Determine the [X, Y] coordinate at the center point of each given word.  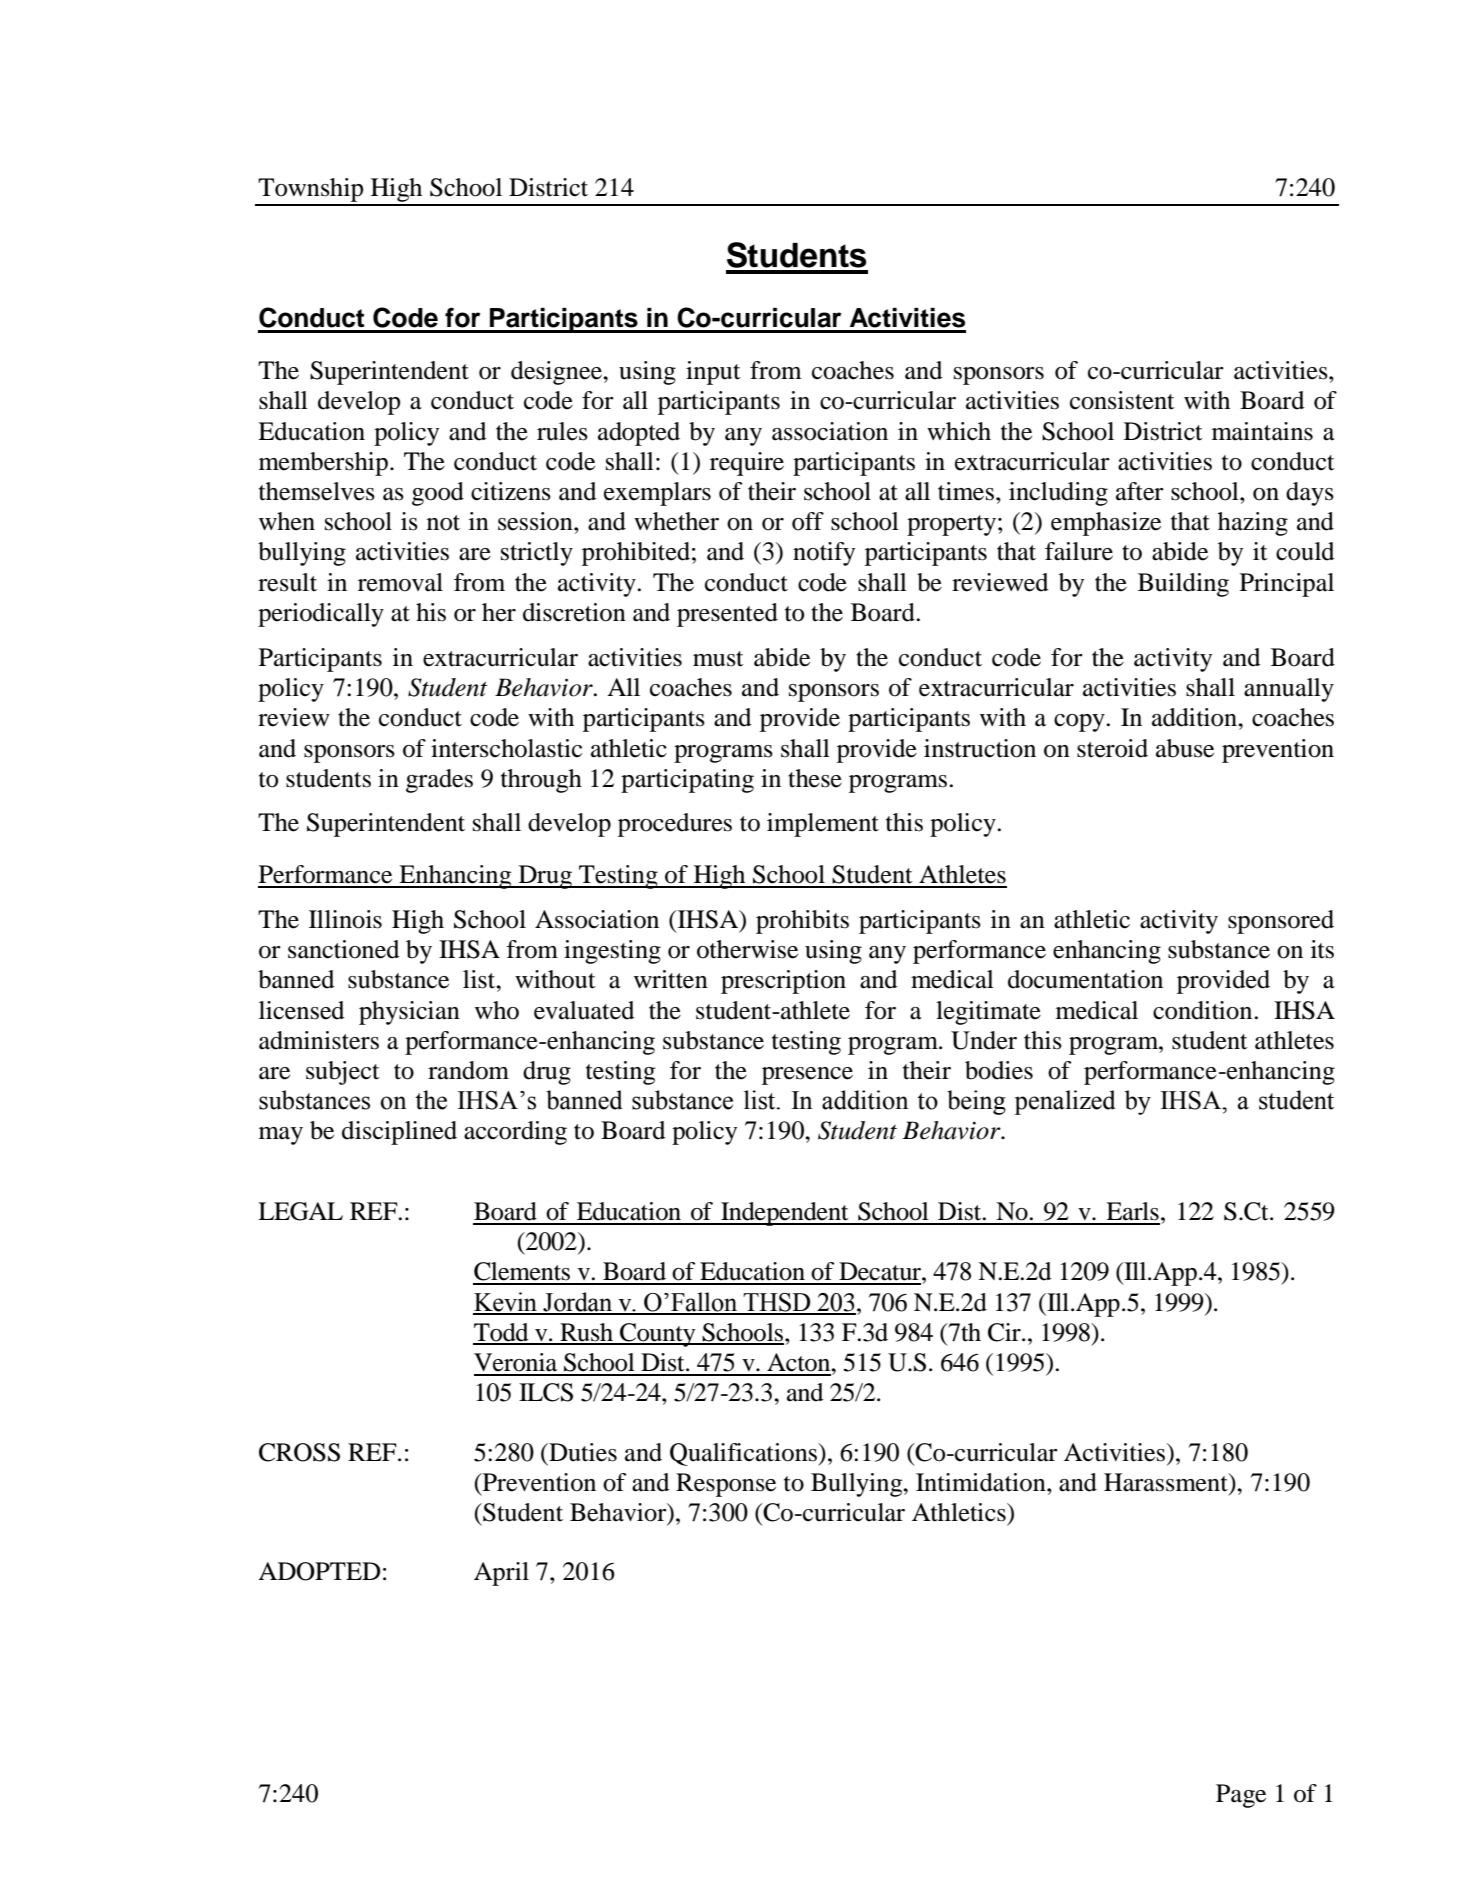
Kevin [506, 1303]
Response [726, 1485]
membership [323, 464]
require [747, 464]
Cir [1005, 1332]
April [501, 1574]
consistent [1122, 400]
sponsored [1281, 922]
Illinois [345, 919]
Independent [785, 1214]
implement [823, 825]
